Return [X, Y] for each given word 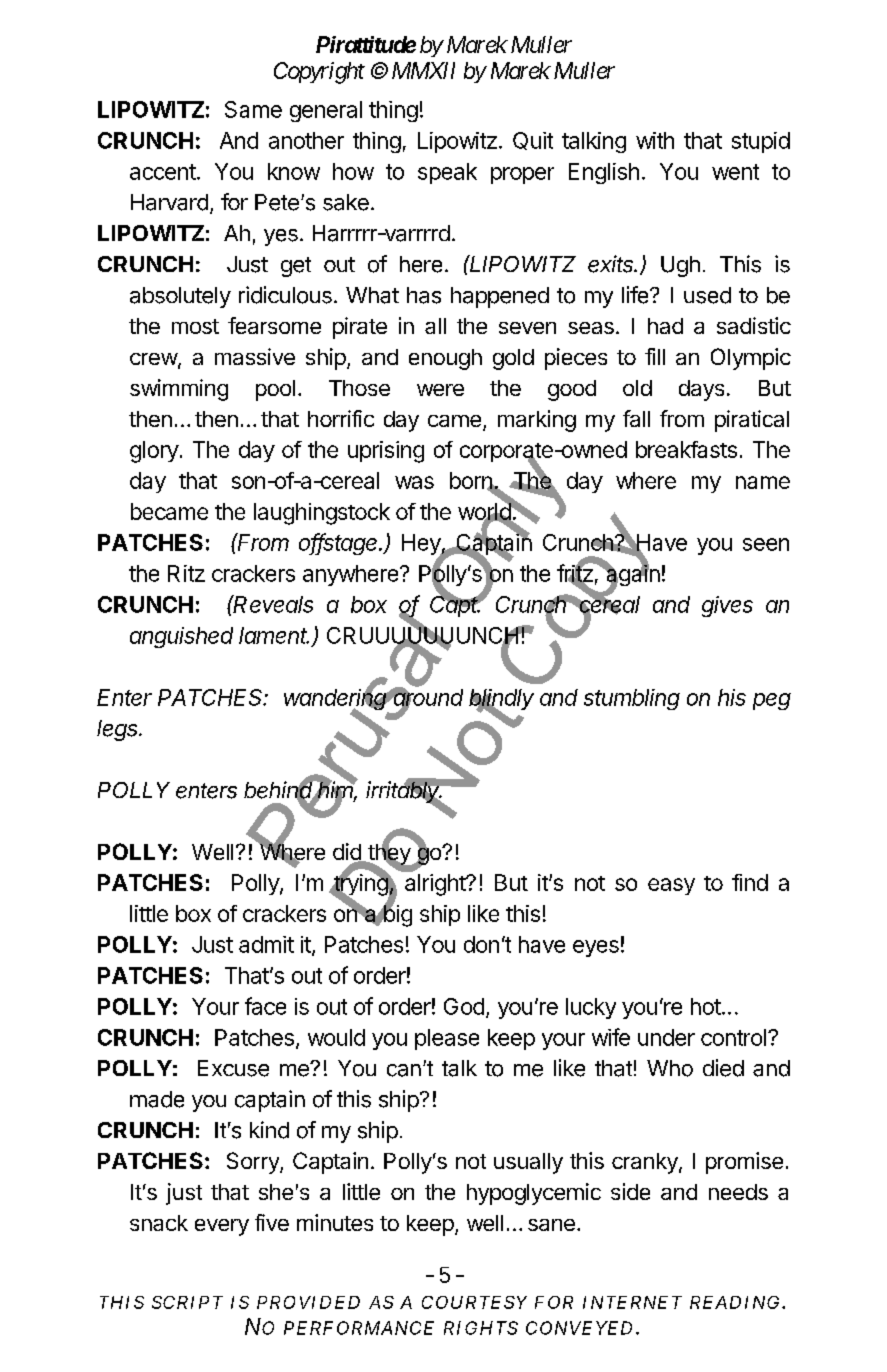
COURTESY [474, 1302]
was [414, 482]
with [655, 140]
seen [766, 544]
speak [447, 173]
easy [671, 886]
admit [266, 944]
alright [436, 885]
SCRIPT [187, 1302]
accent [163, 172]
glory [154, 452]
